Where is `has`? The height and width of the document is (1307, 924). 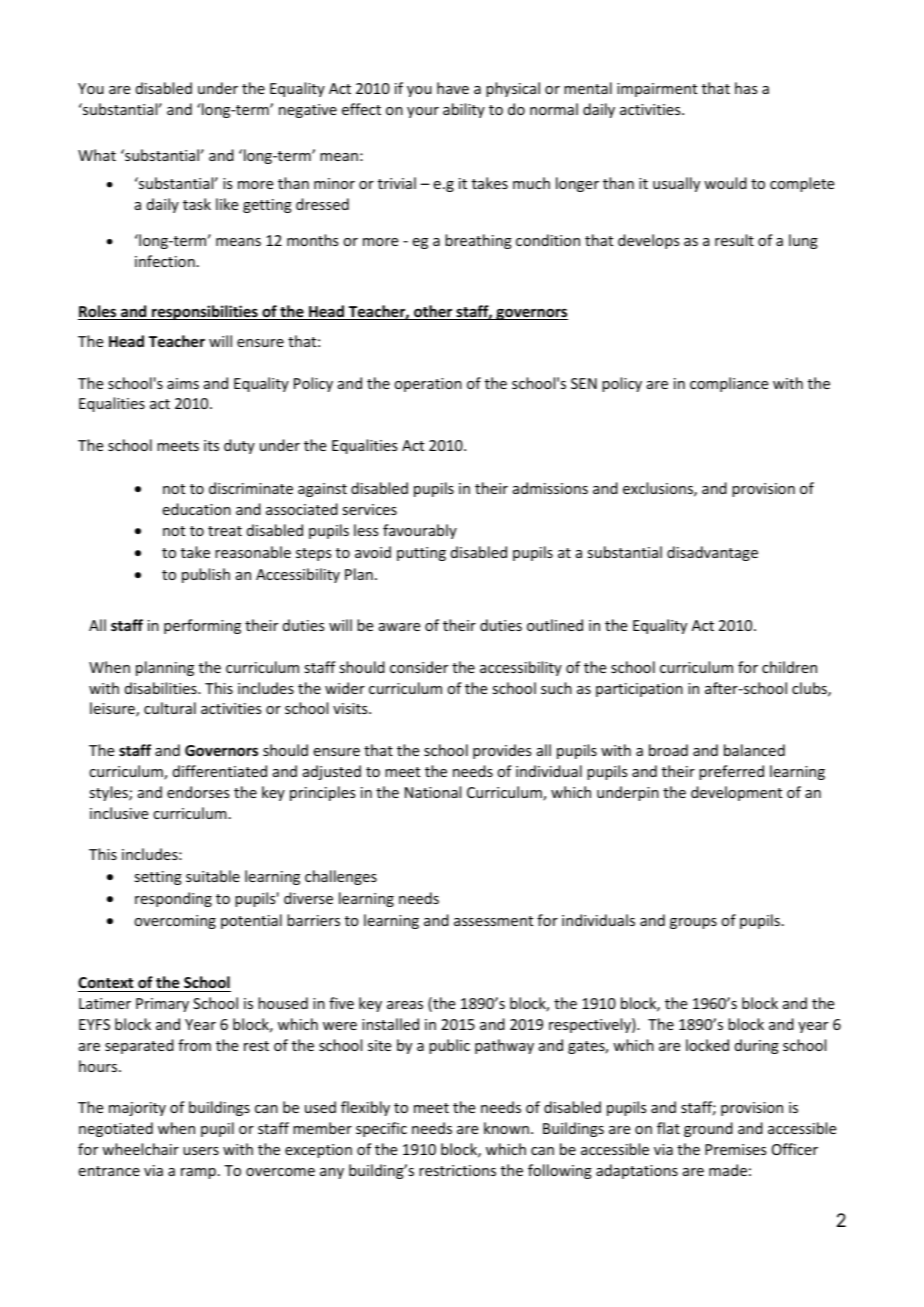
has is located at coordinates (746, 88).
